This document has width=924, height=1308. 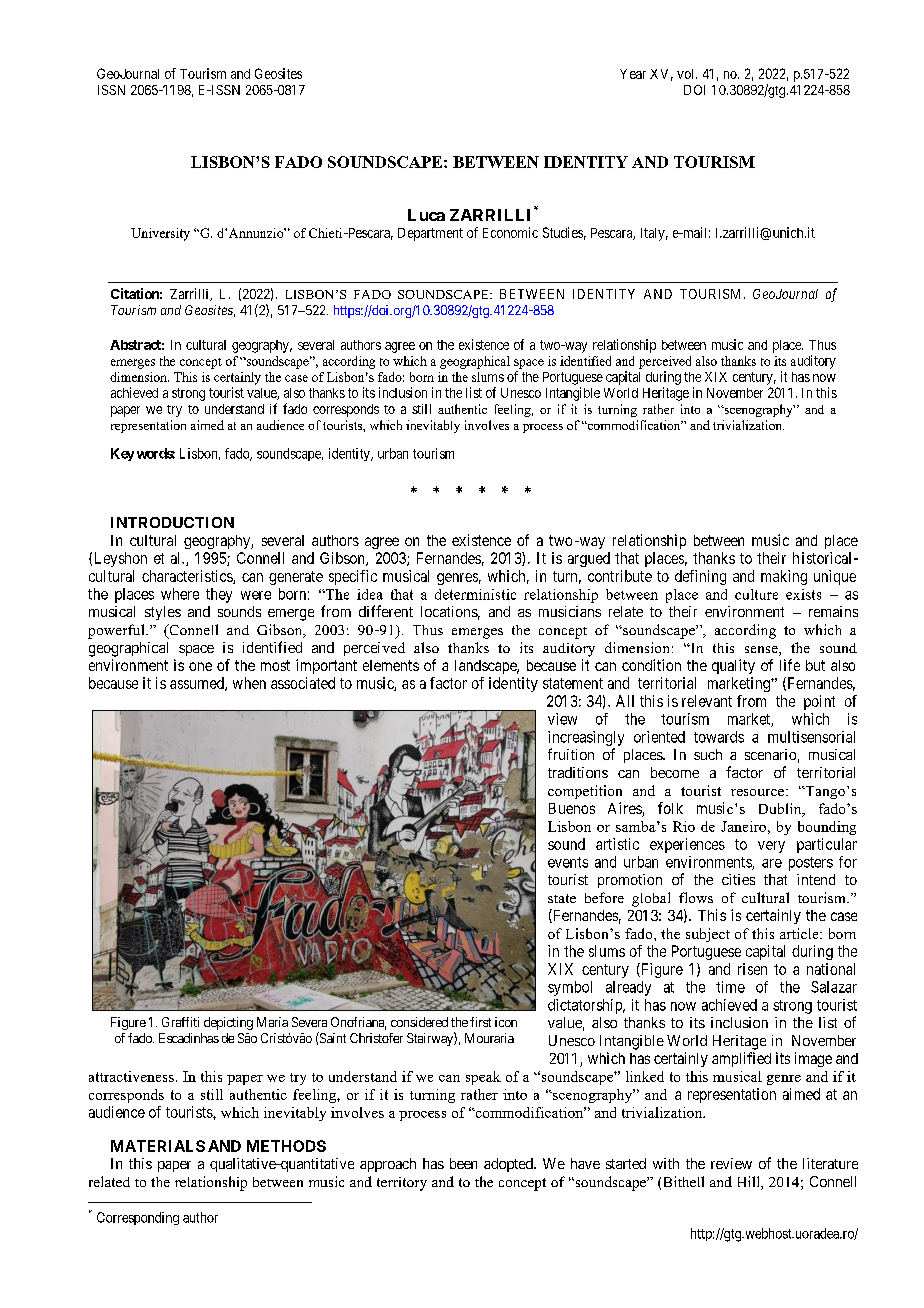 What do you see at coordinates (700, 577) in the document?
I see `defining` at bounding box center [700, 577].
